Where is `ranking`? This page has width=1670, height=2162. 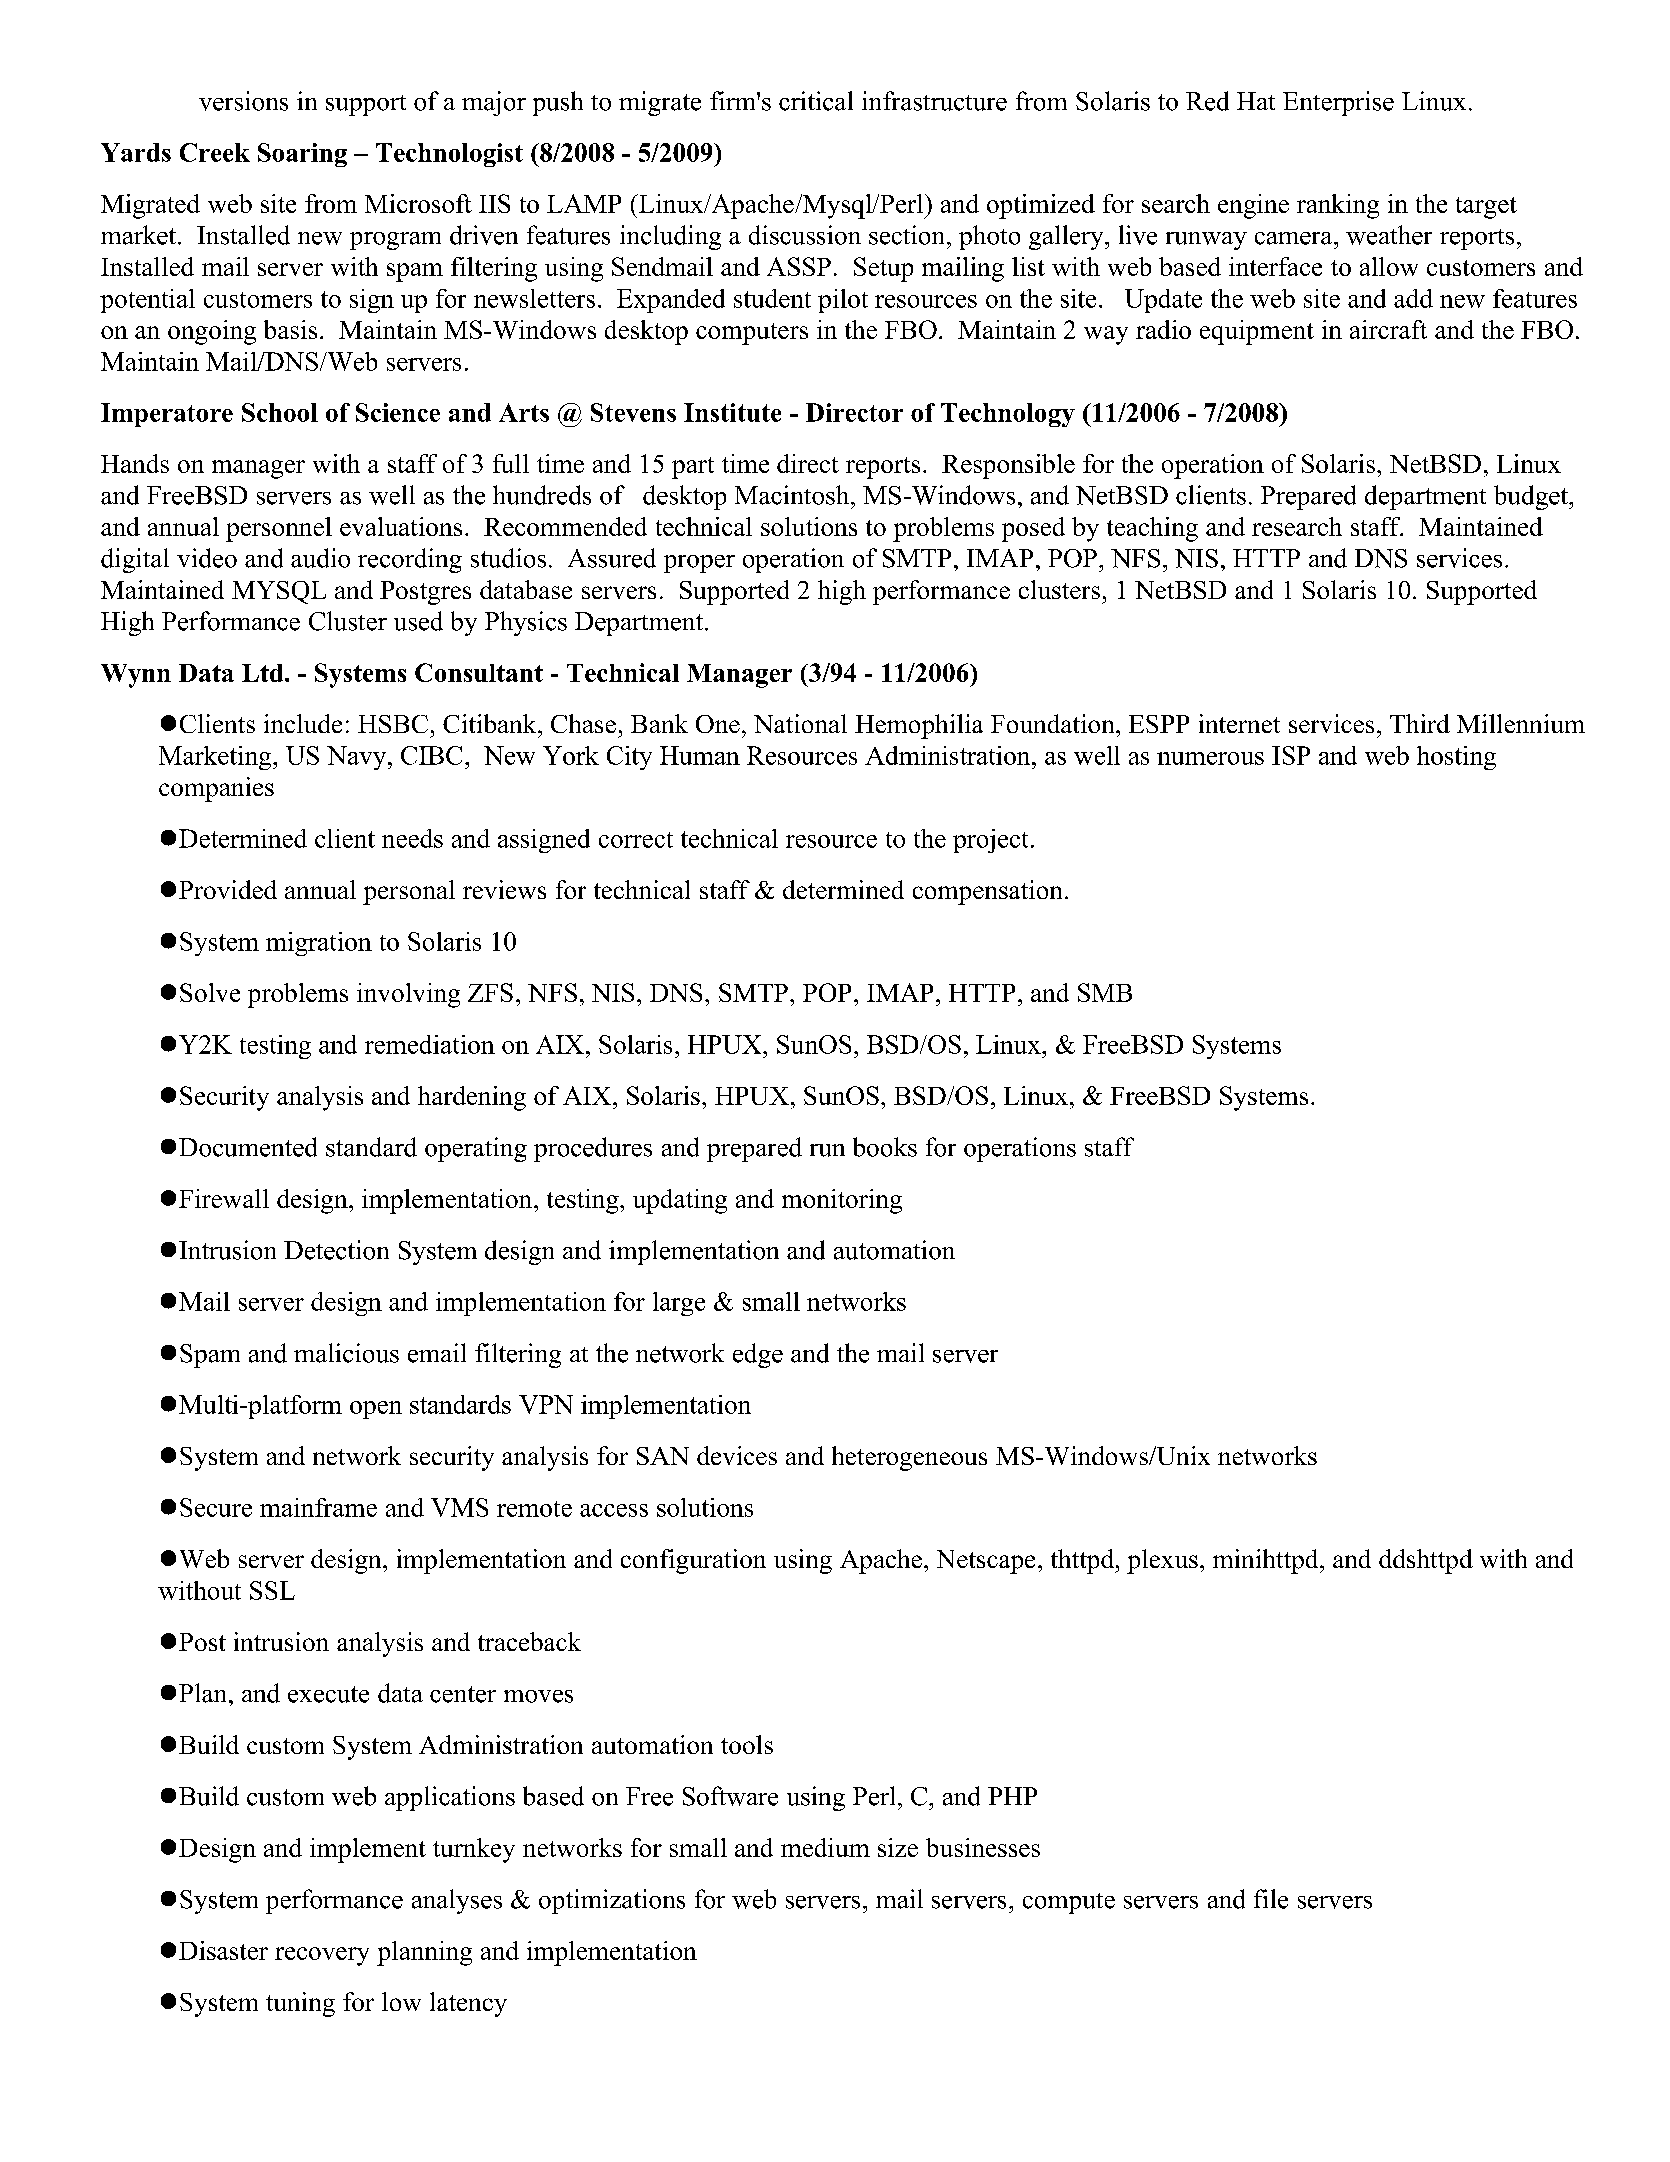
ranking is located at coordinates (1338, 206).
